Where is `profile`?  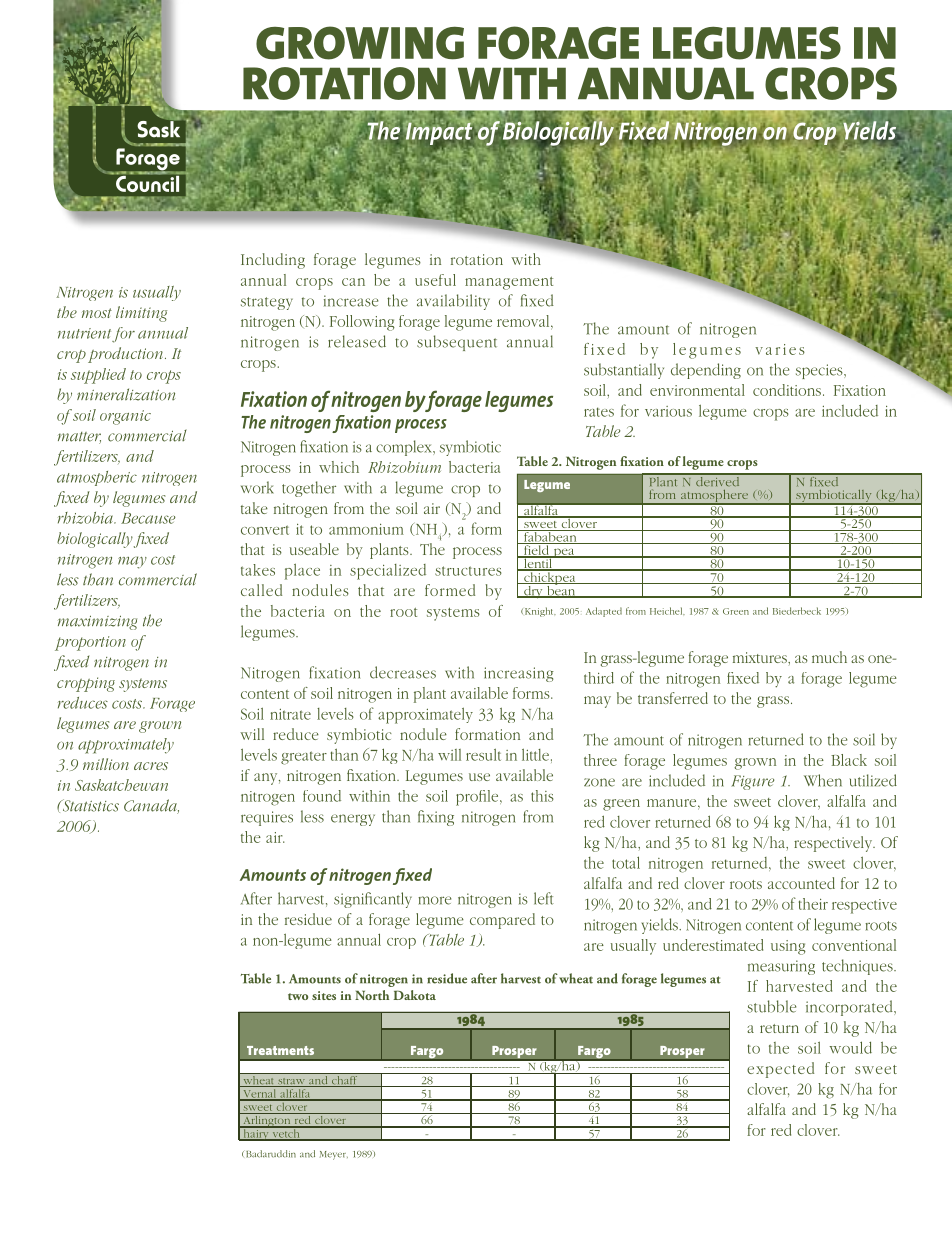
profile is located at coordinates (478, 798).
